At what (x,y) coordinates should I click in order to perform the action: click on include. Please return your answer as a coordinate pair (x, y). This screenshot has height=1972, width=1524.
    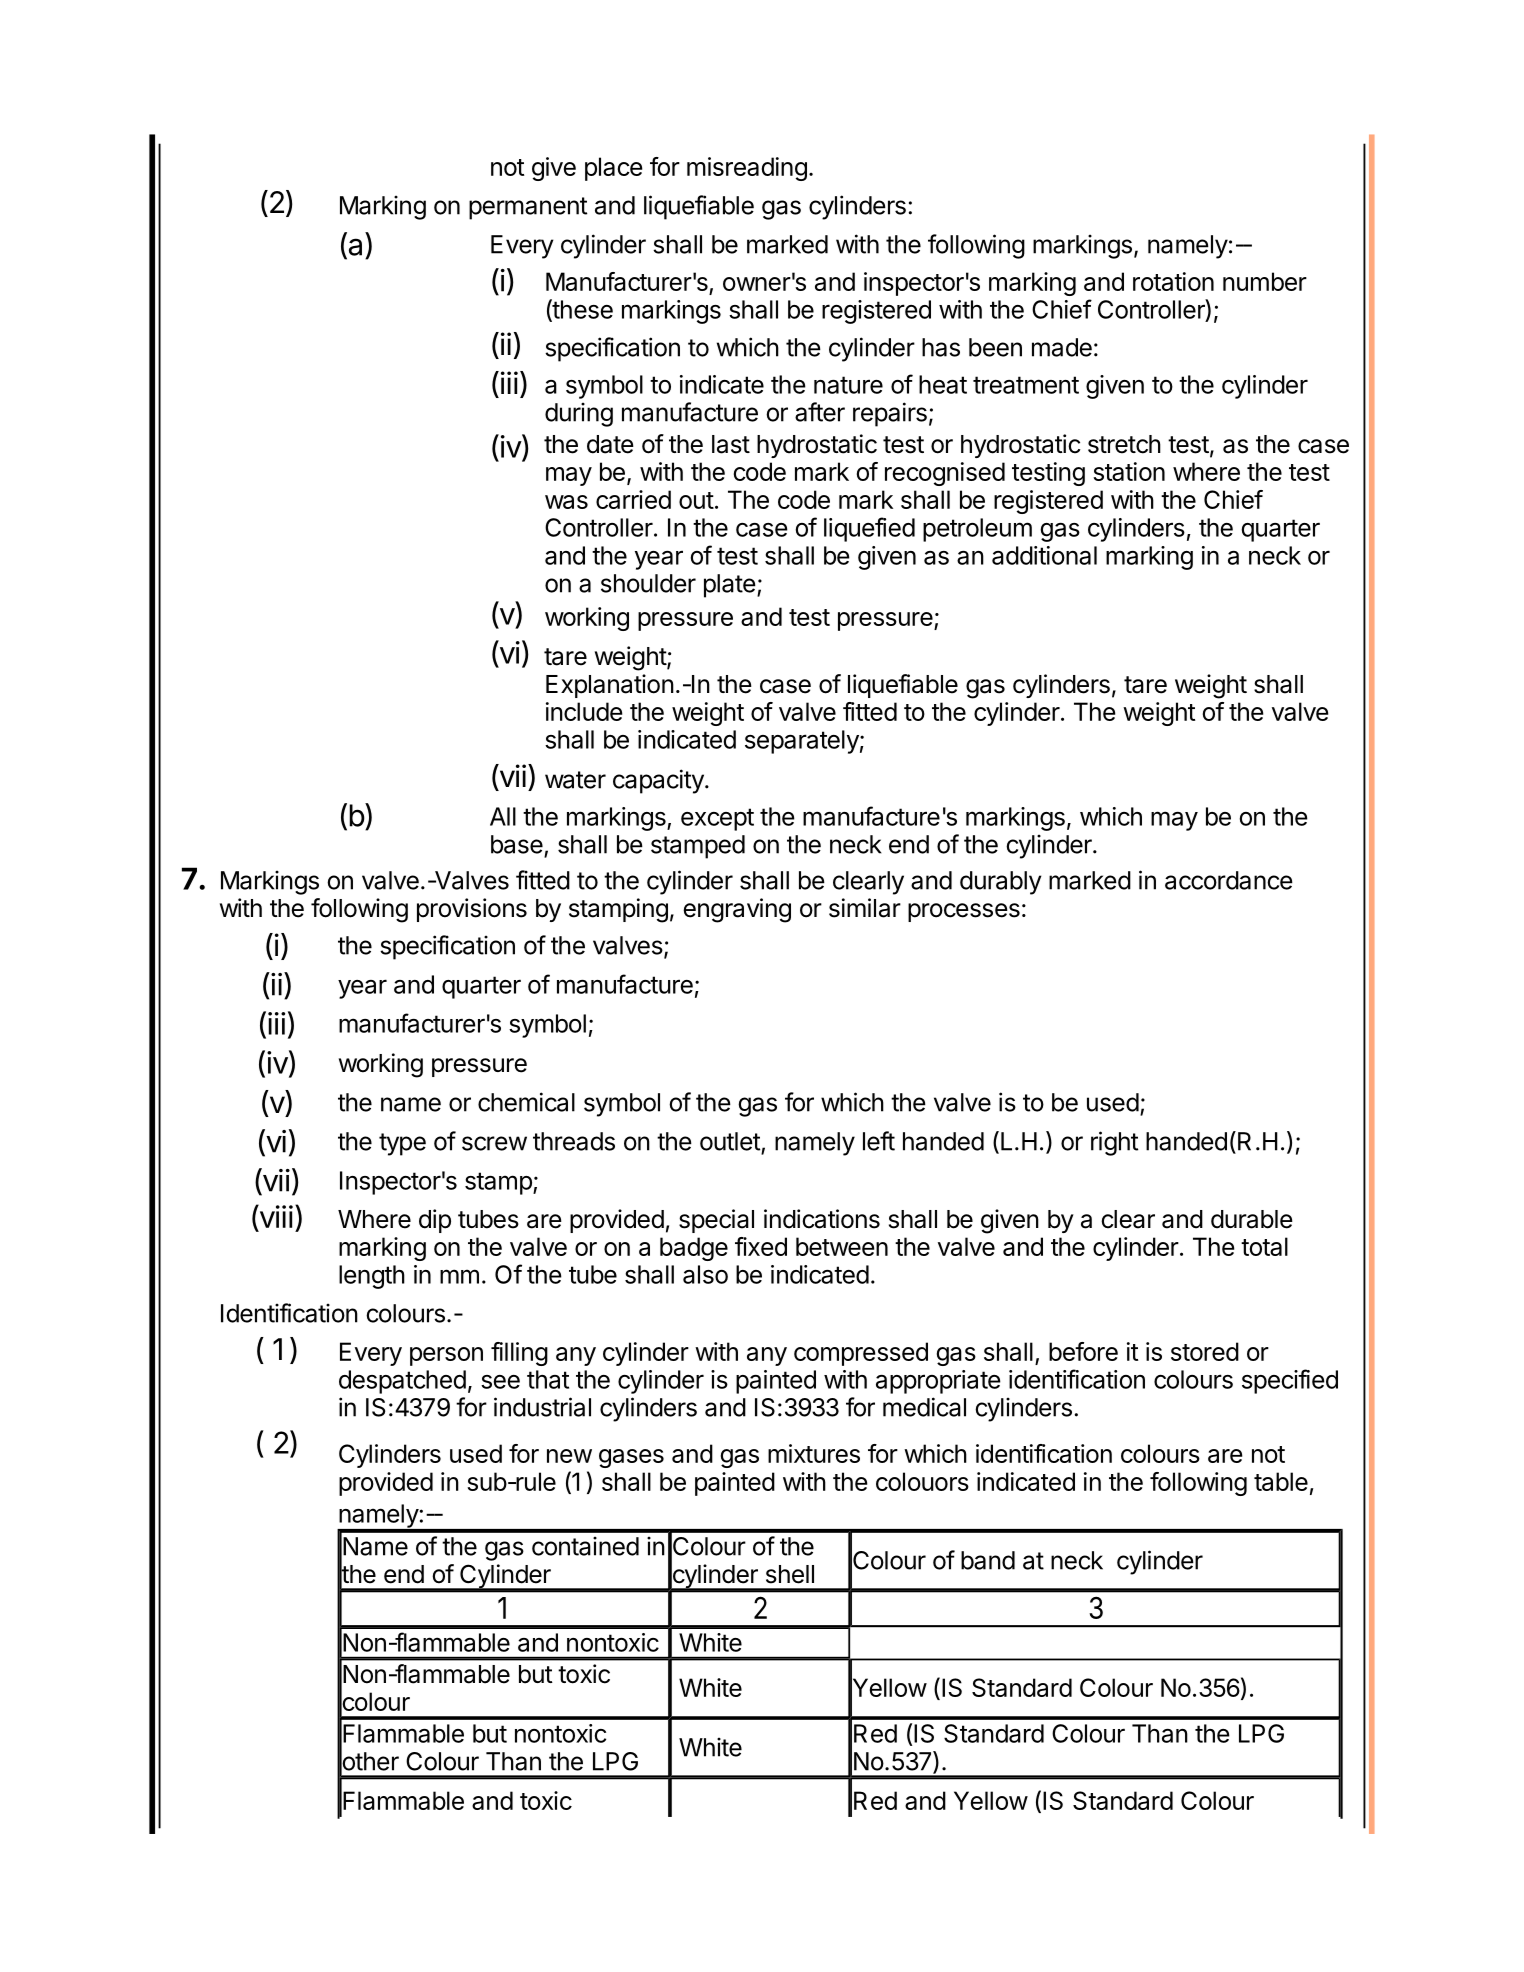
    Looking at the image, I should click on (584, 711).
